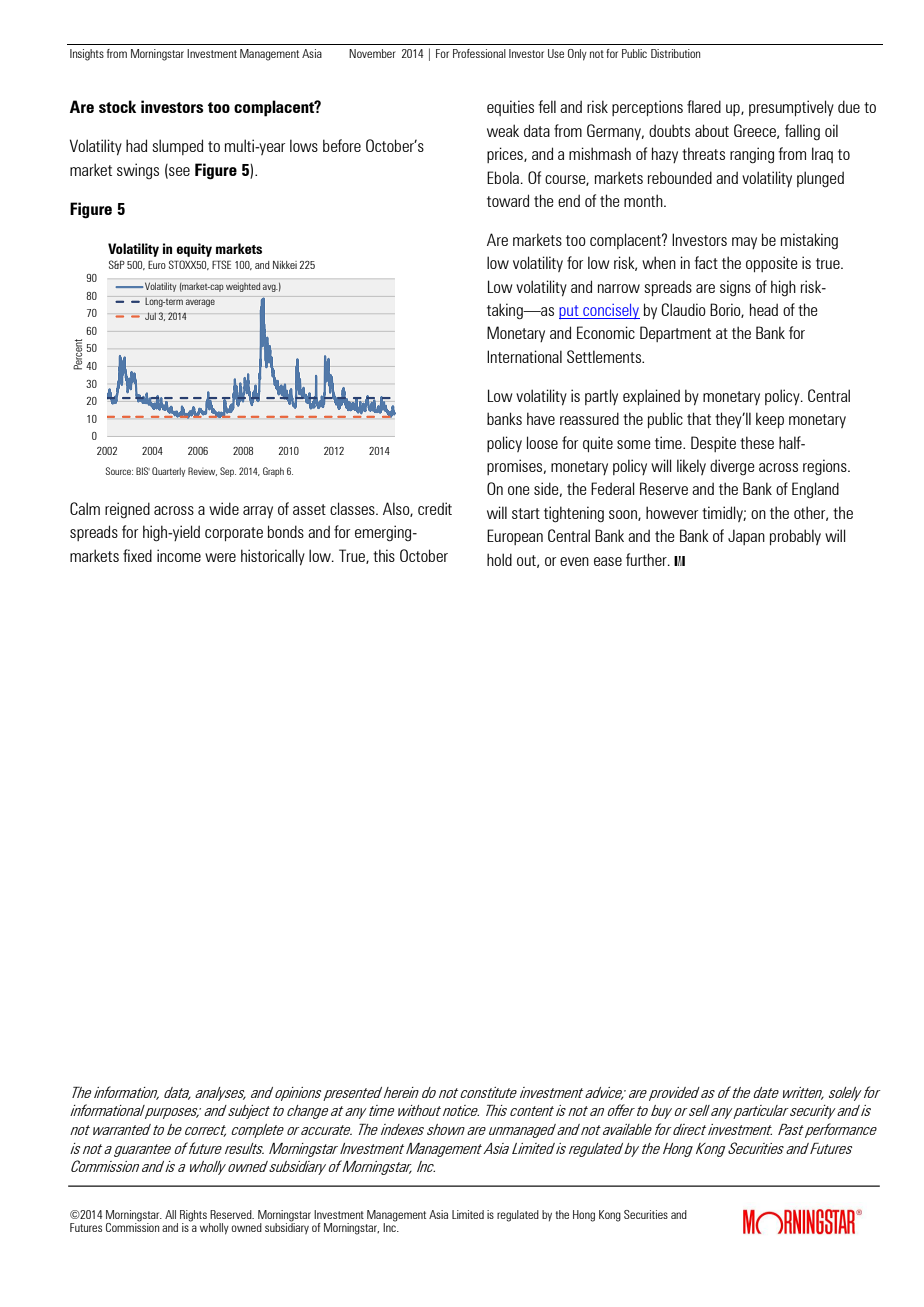  I want to click on stock, so click(117, 106).
